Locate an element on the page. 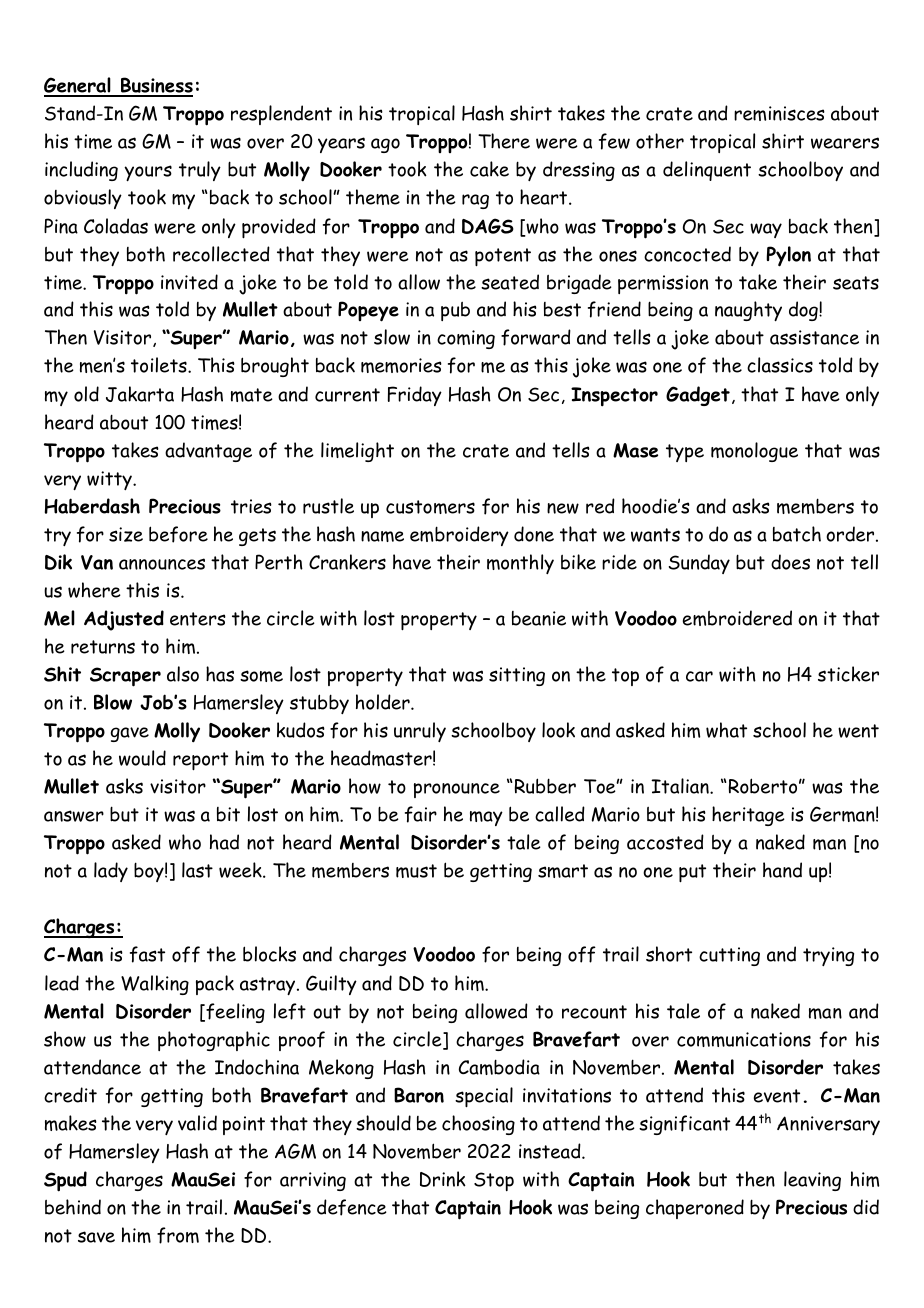  sitting is located at coordinates (517, 676).
